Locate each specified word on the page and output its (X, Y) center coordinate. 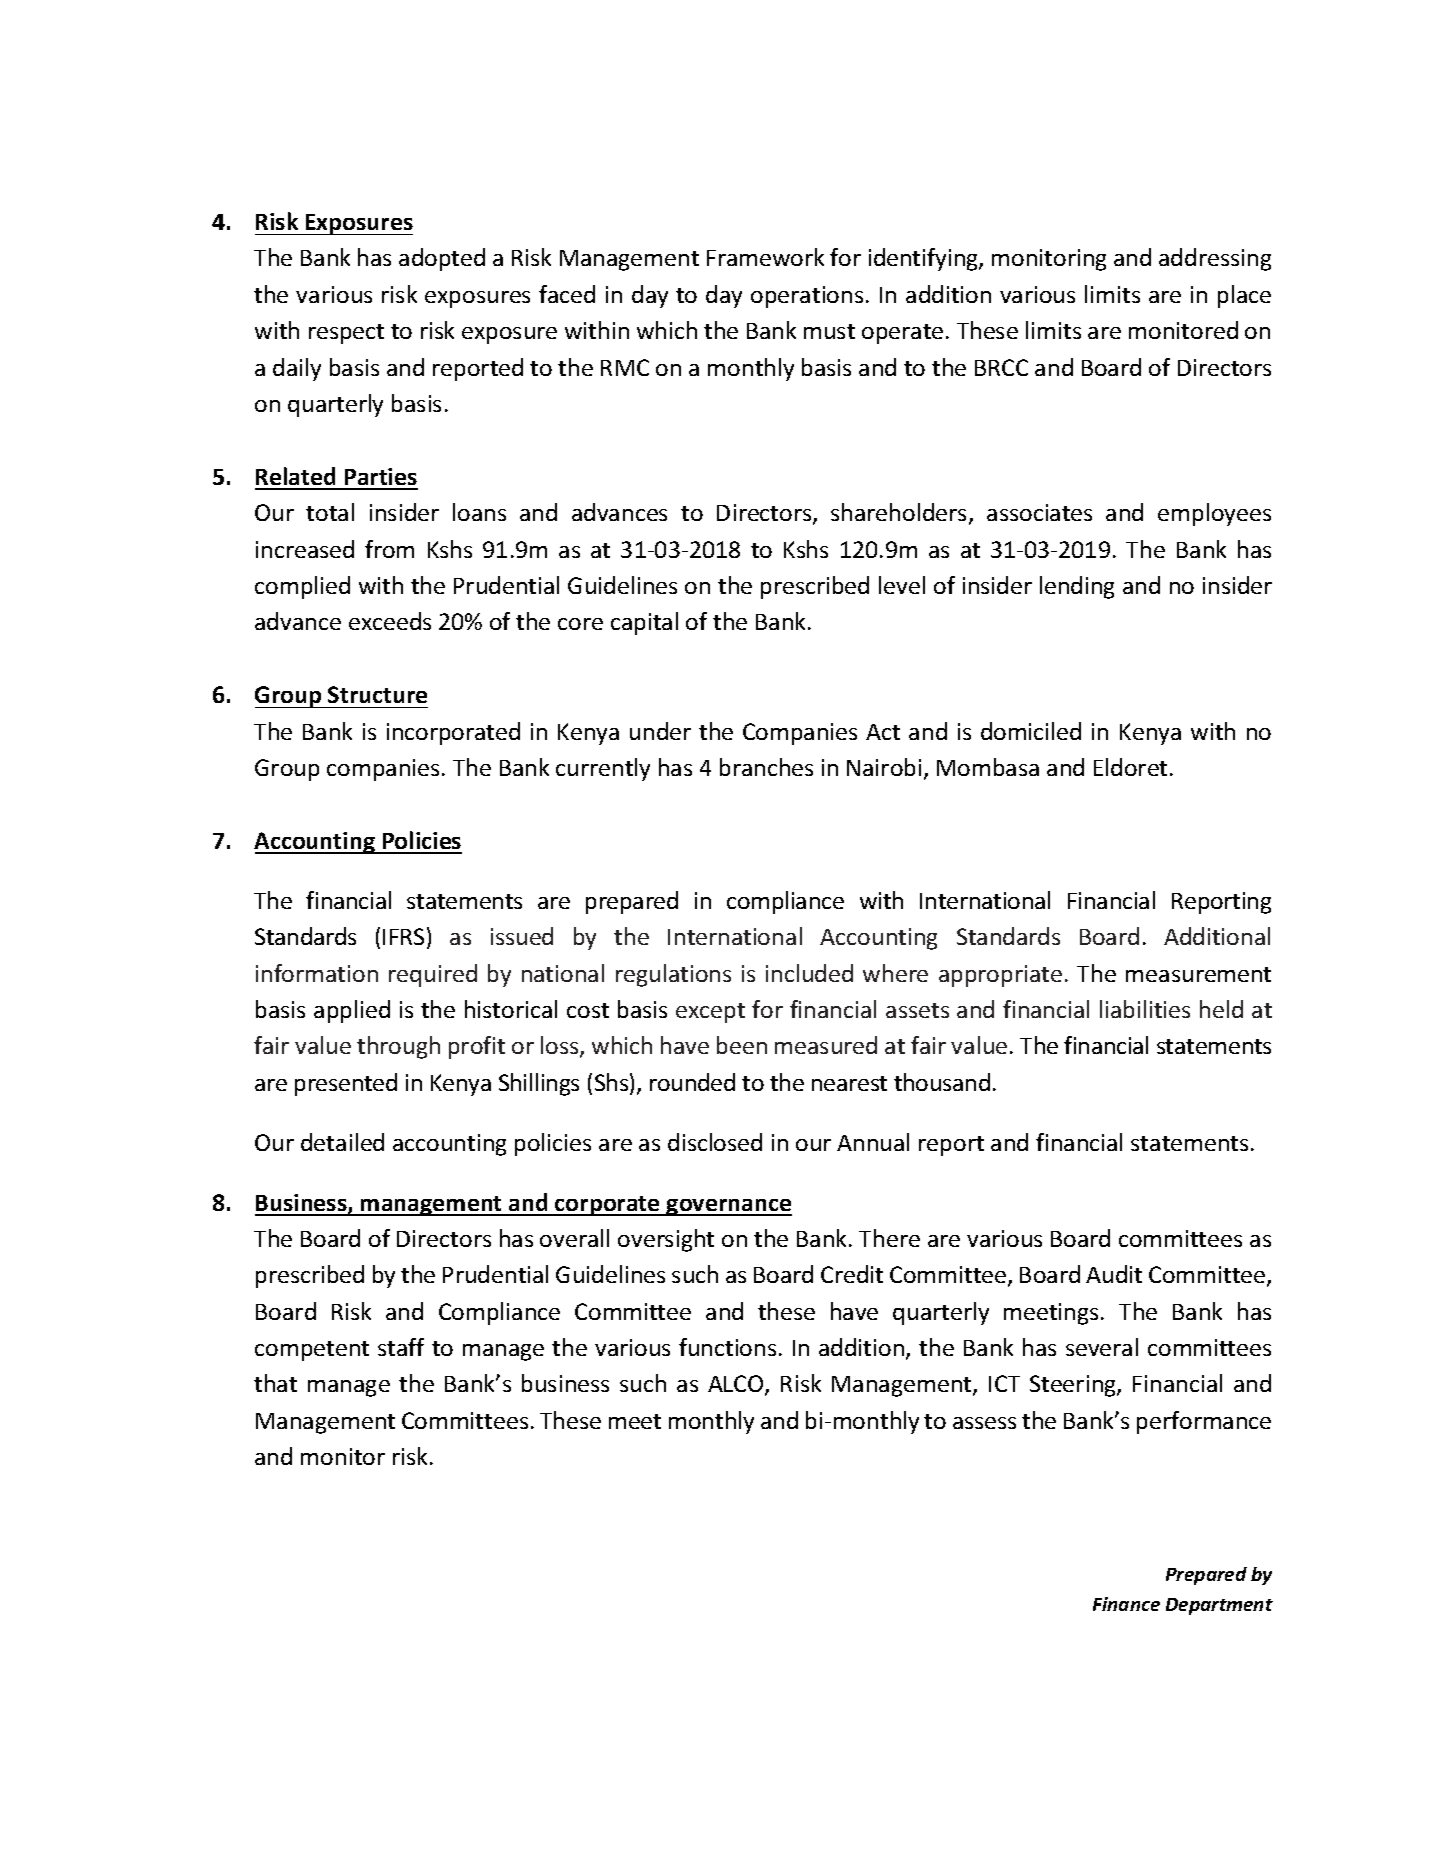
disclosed (715, 1142)
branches (766, 767)
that (275, 1383)
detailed (342, 1142)
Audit (1114, 1274)
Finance (1126, 1604)
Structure (377, 694)
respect (346, 334)
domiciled (1031, 731)
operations (807, 297)
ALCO (737, 1385)
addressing (1215, 259)
